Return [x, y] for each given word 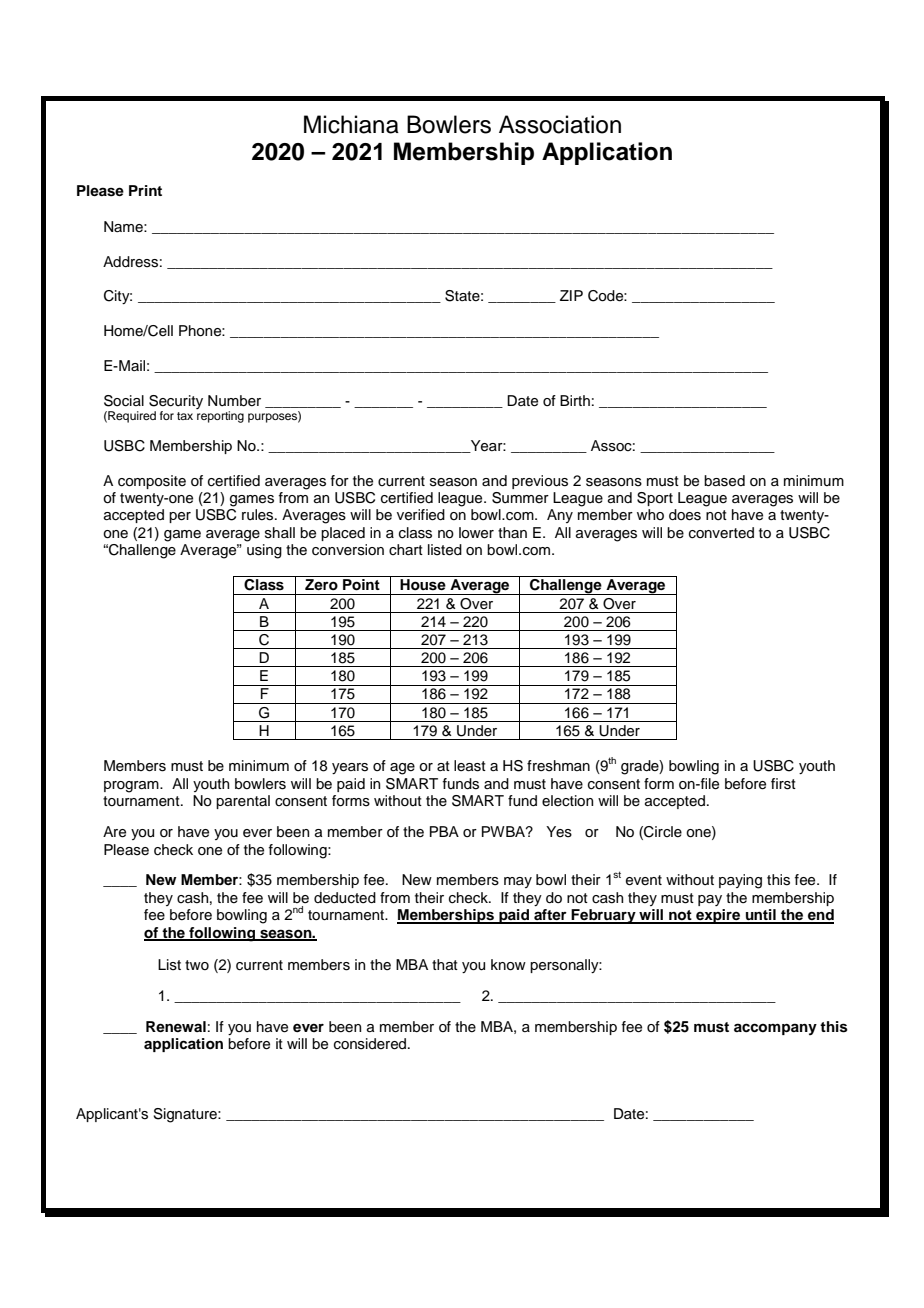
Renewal [176, 1026]
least [470, 766]
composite [152, 482]
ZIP [571, 295]
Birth [575, 400]
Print [145, 190]
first [783, 784]
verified [421, 515]
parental [243, 802]
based [724, 481]
